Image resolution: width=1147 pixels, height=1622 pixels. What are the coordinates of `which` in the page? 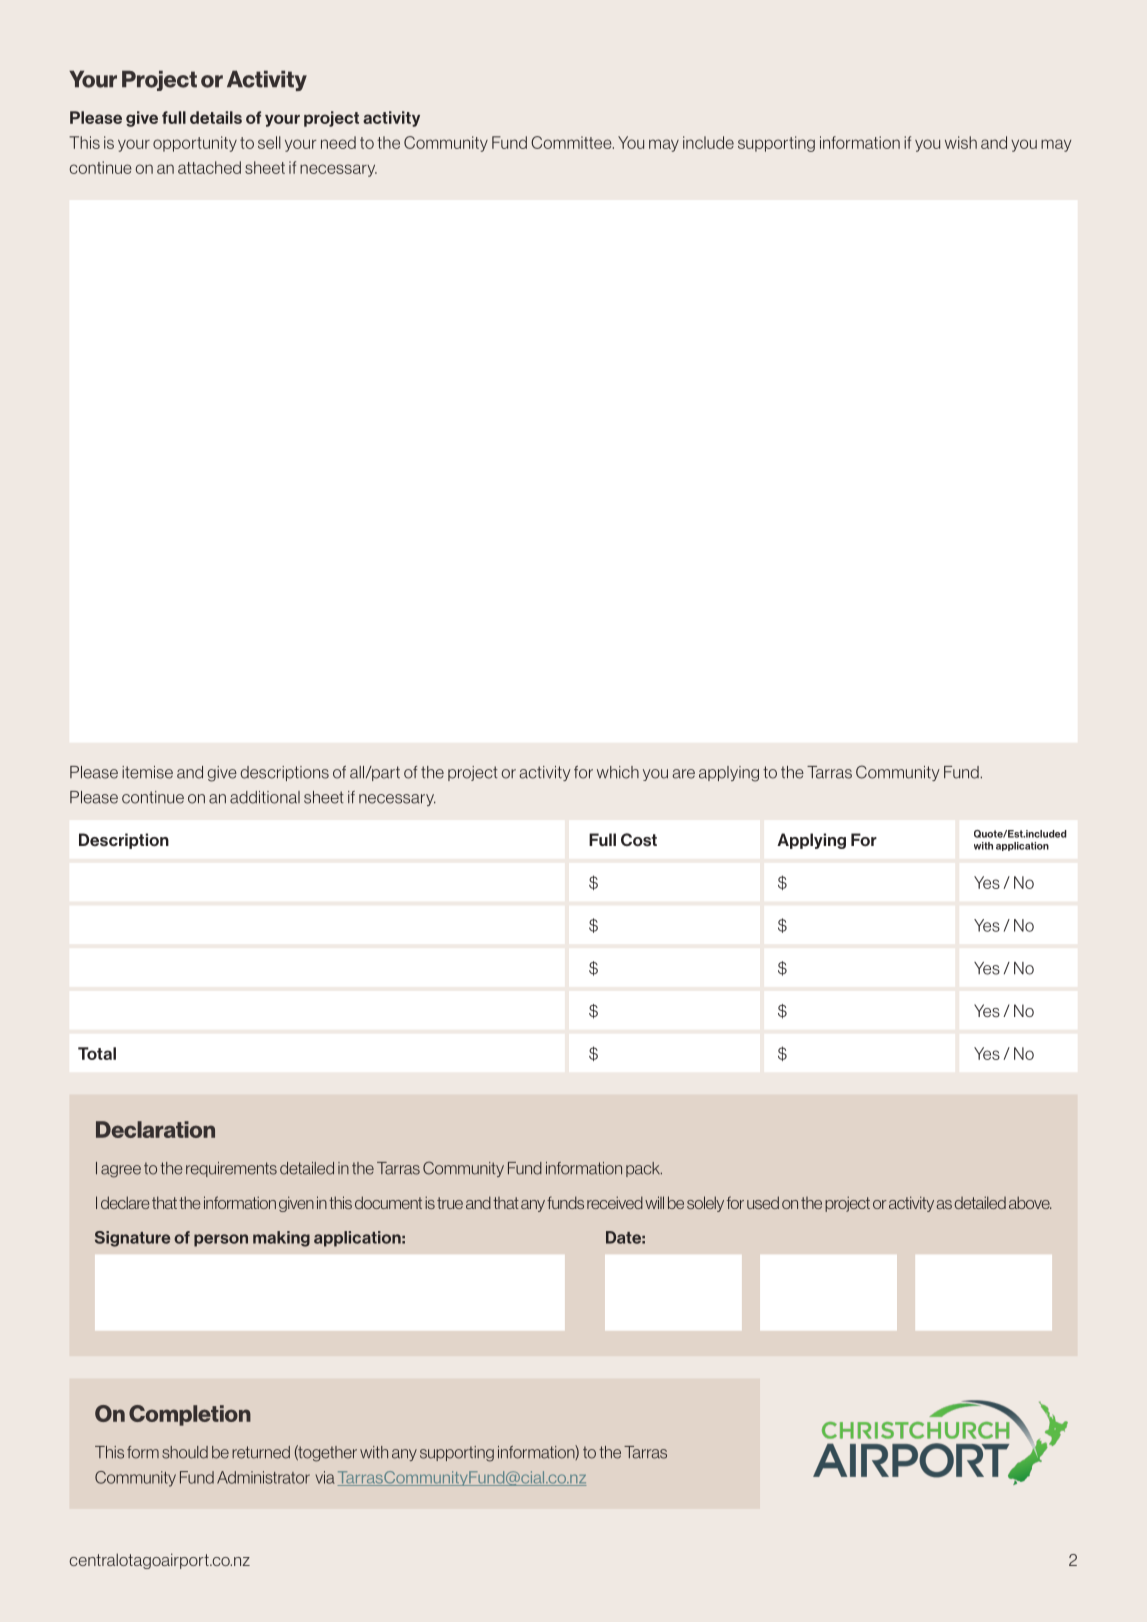 It's located at (618, 772).
